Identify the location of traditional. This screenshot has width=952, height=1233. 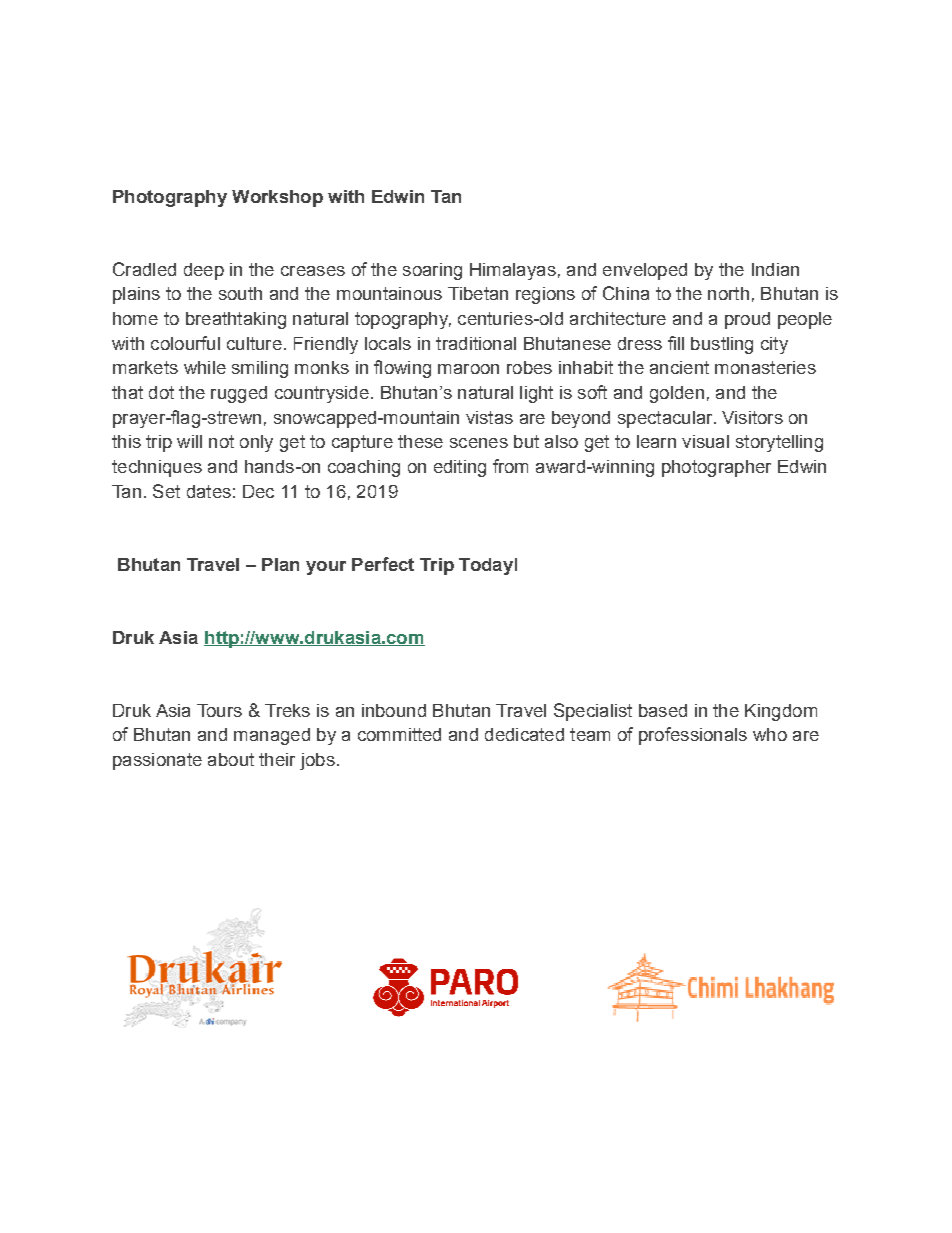
(476, 343).
